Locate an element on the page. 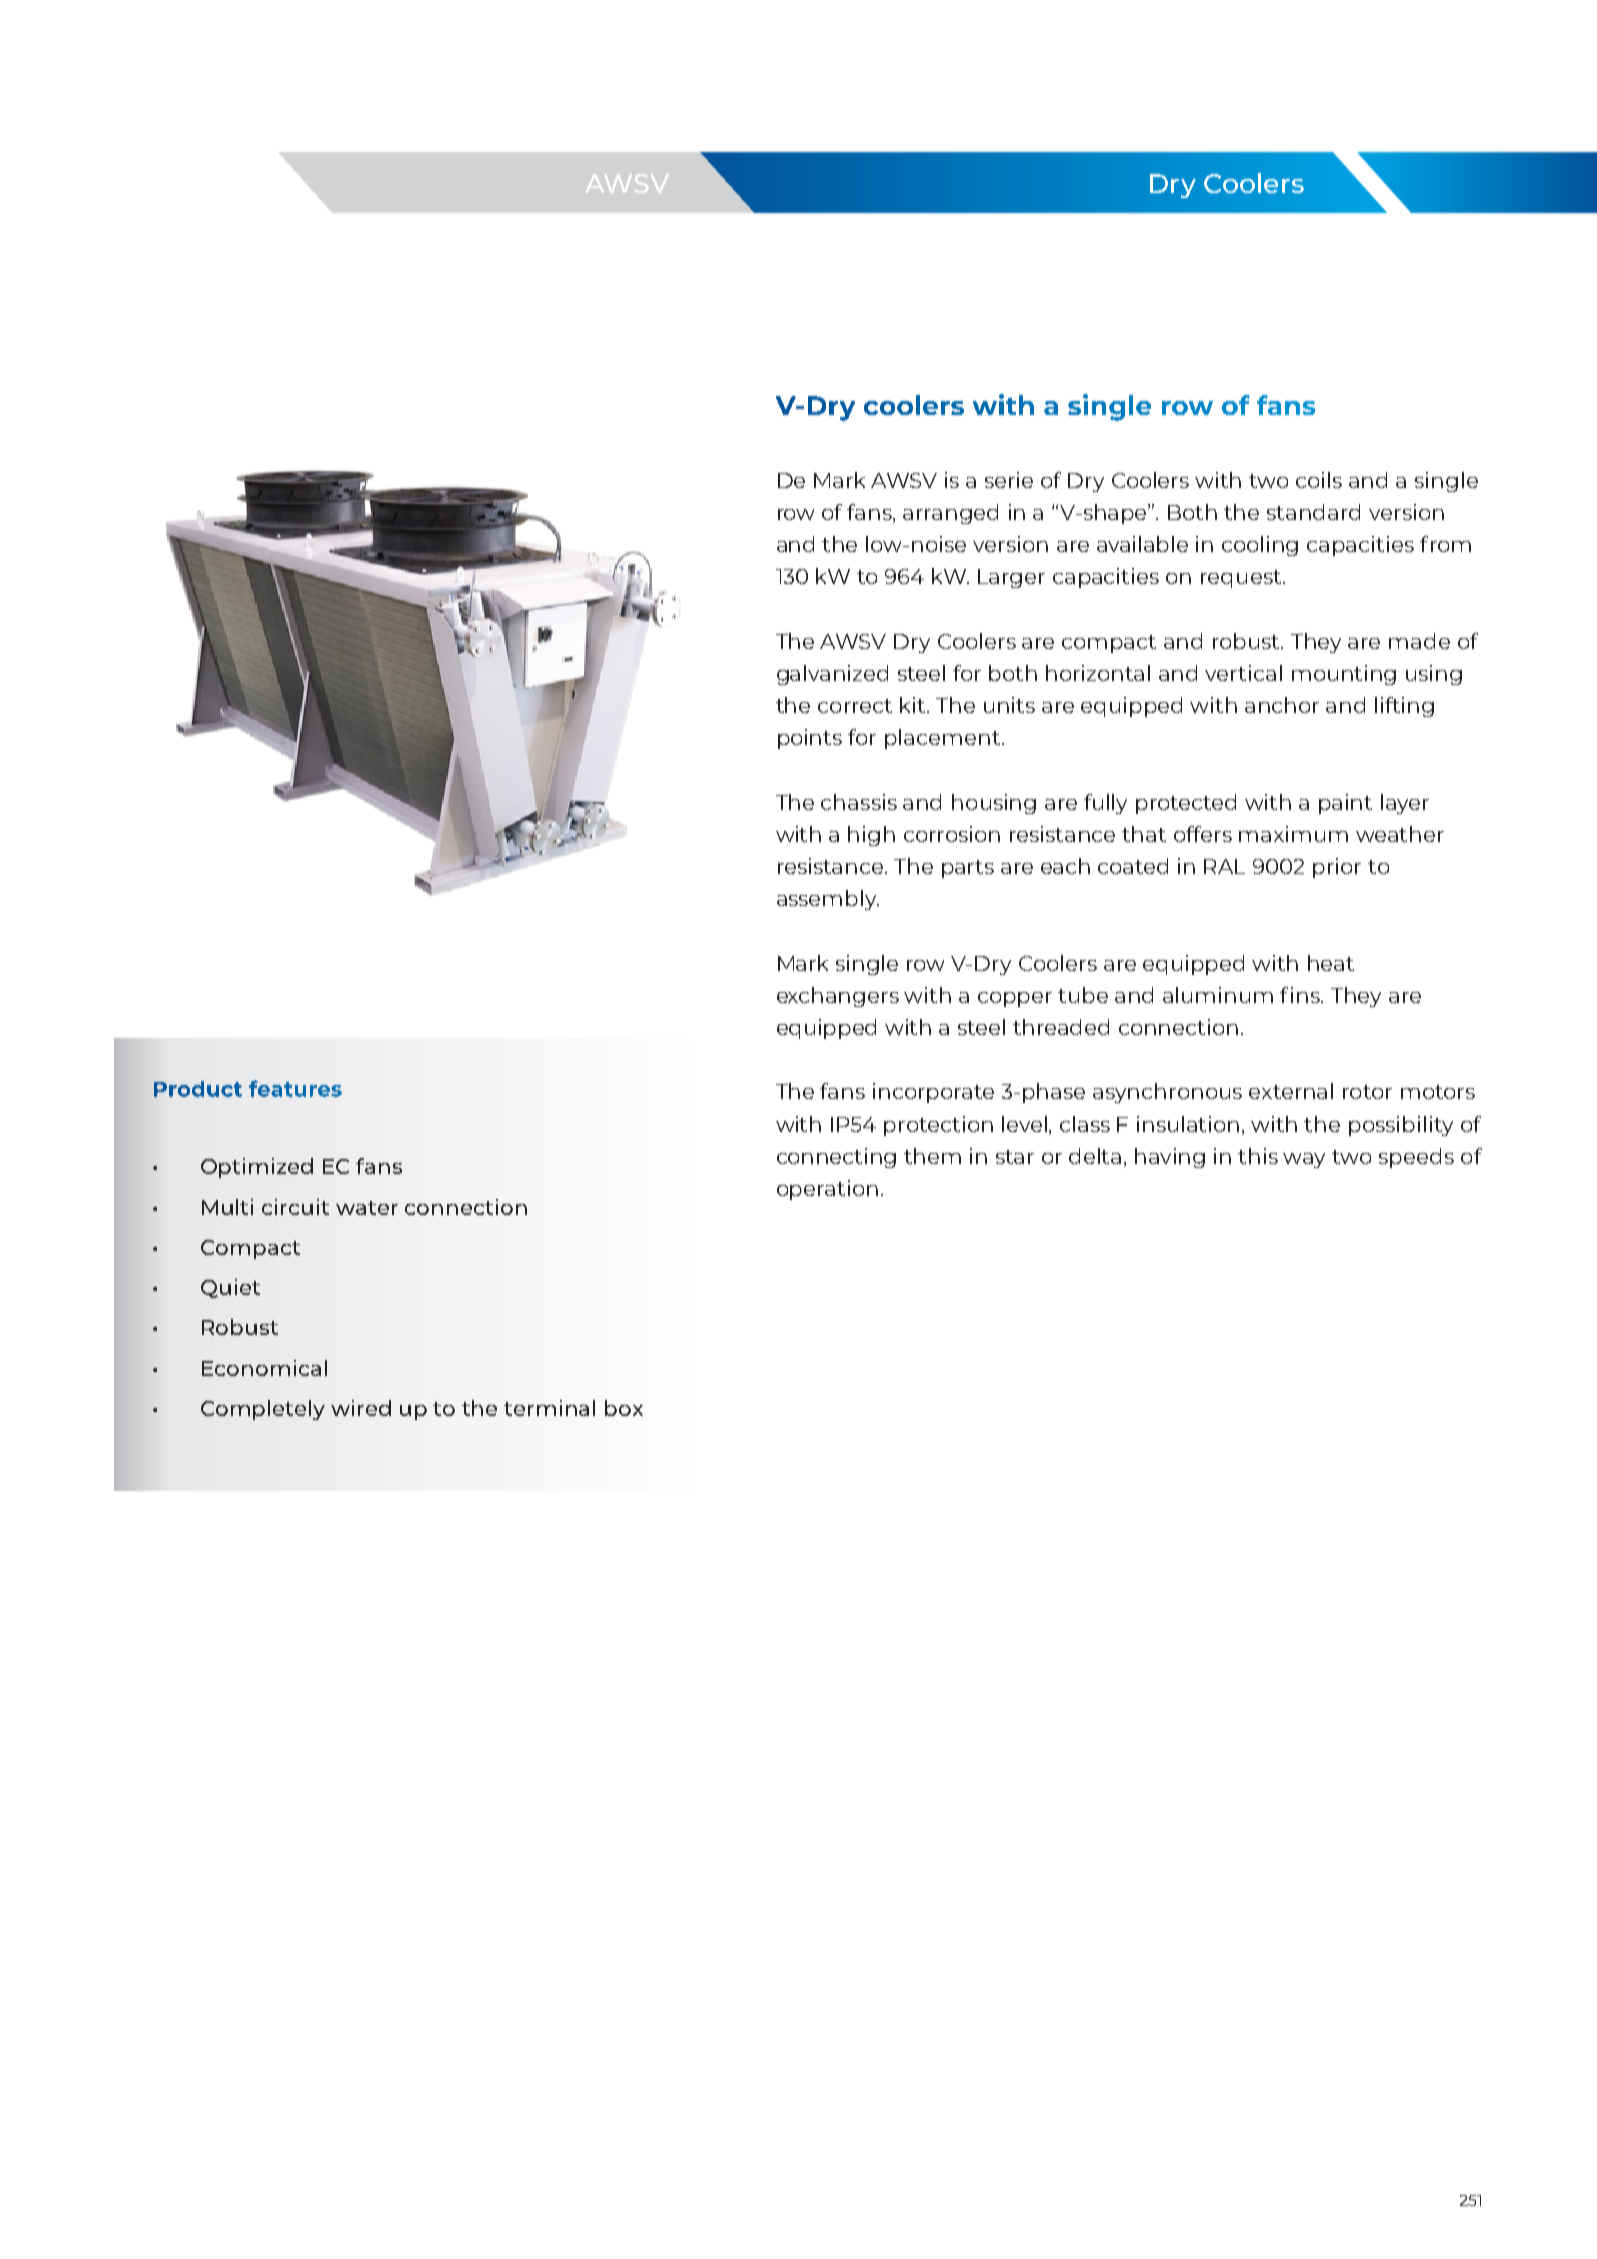 The height and width of the page is (2259, 1597). serie is located at coordinates (1009, 480).
